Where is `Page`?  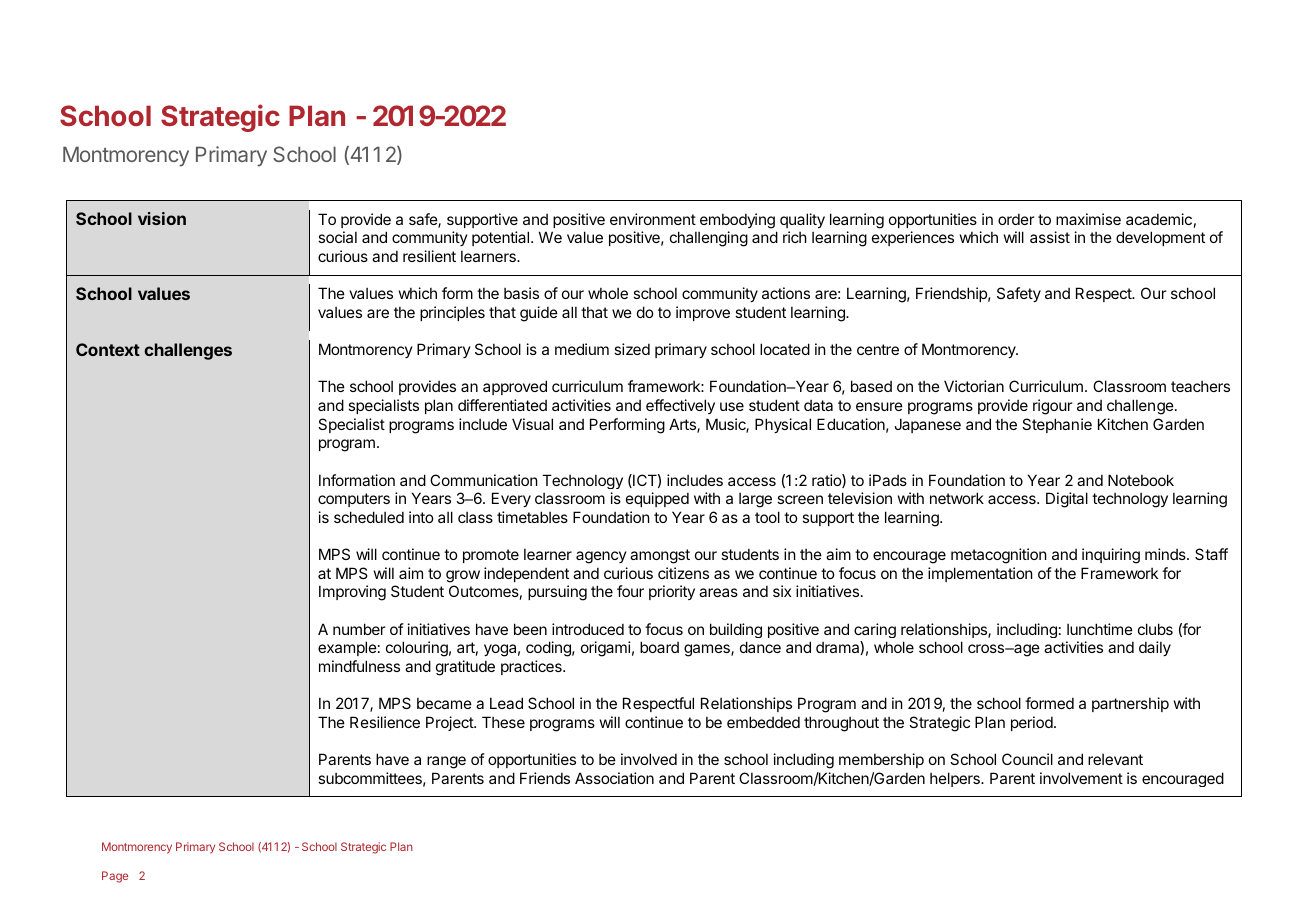 Page is located at coordinates (115, 877).
